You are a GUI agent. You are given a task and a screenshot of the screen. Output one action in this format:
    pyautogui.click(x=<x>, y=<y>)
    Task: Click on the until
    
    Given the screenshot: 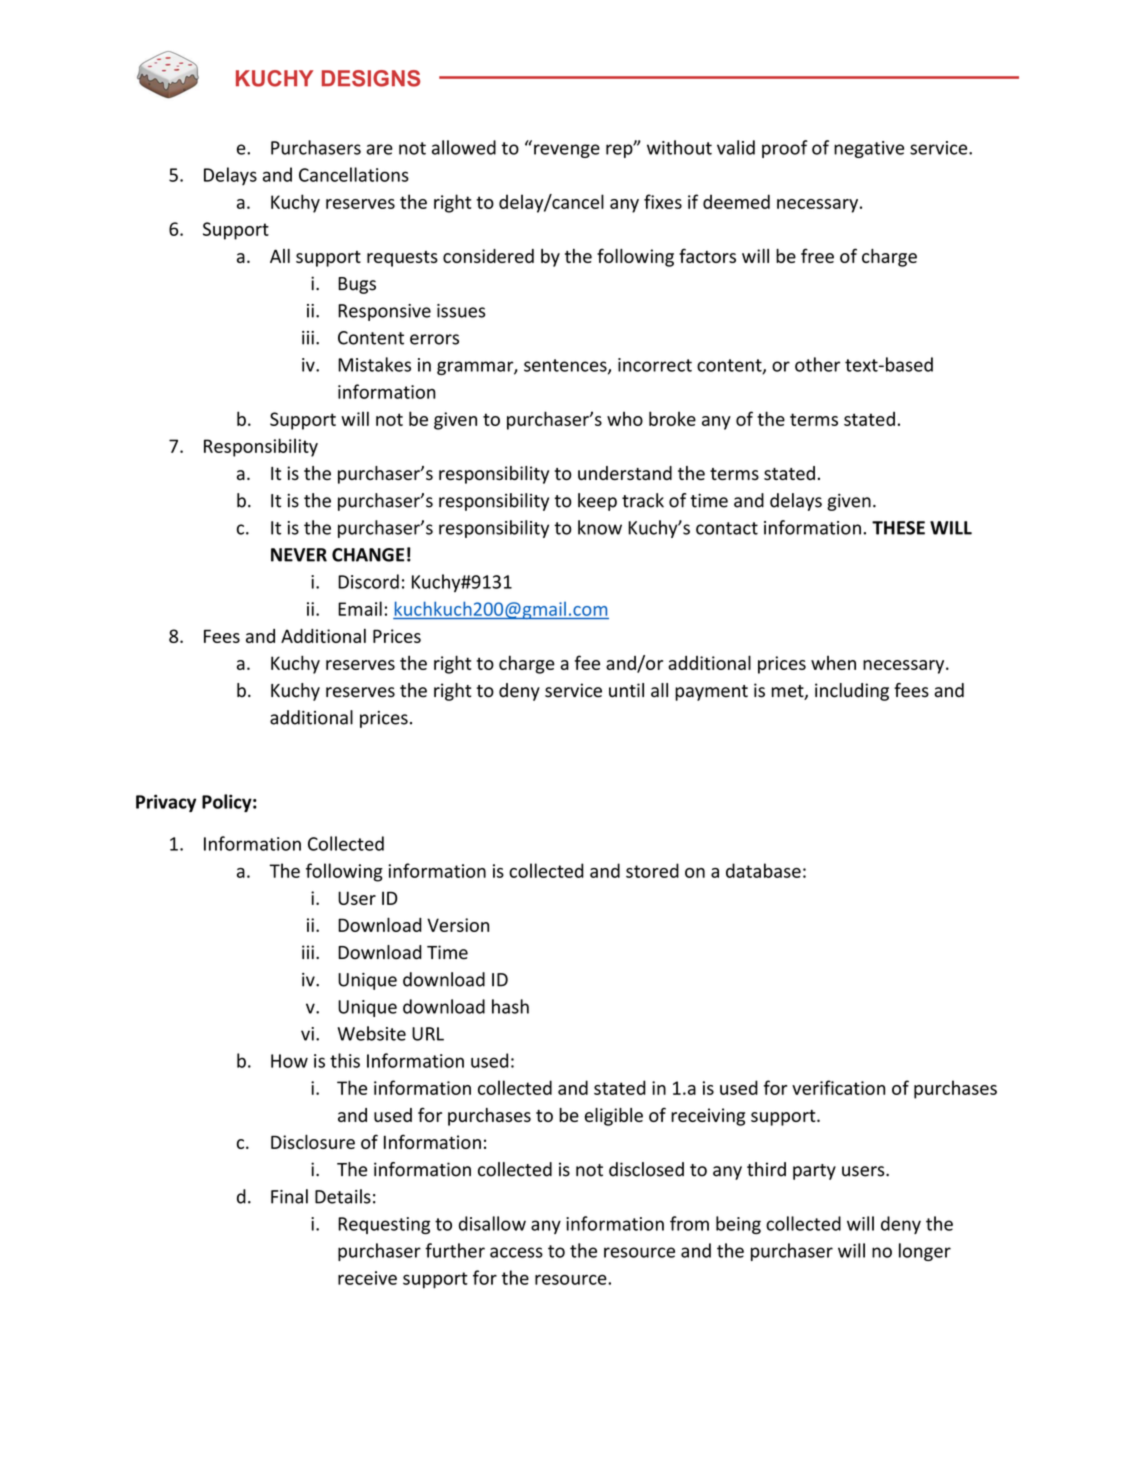 What is the action you would take?
    pyautogui.click(x=626, y=690)
